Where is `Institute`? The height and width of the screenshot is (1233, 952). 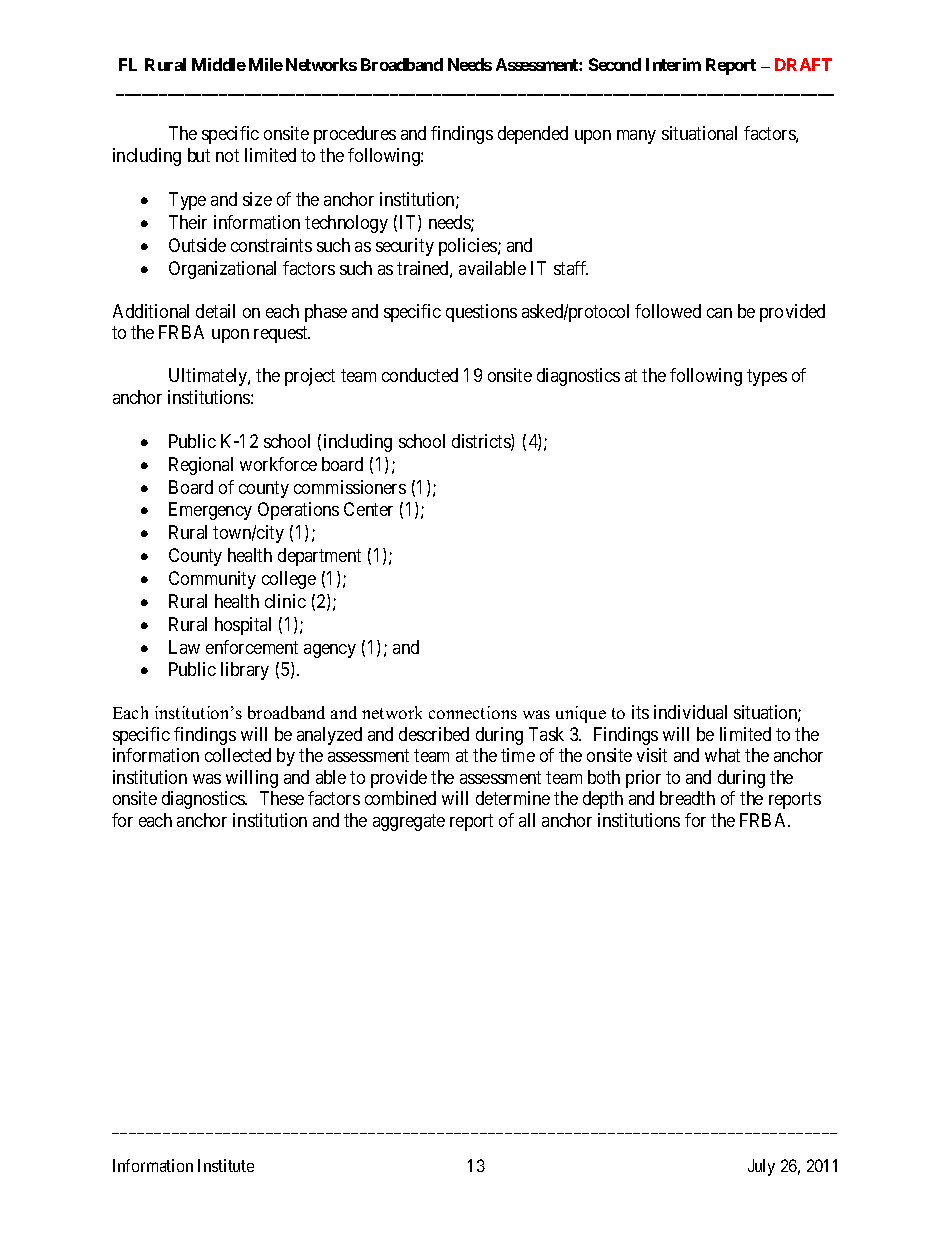
Institute is located at coordinates (226, 1165).
